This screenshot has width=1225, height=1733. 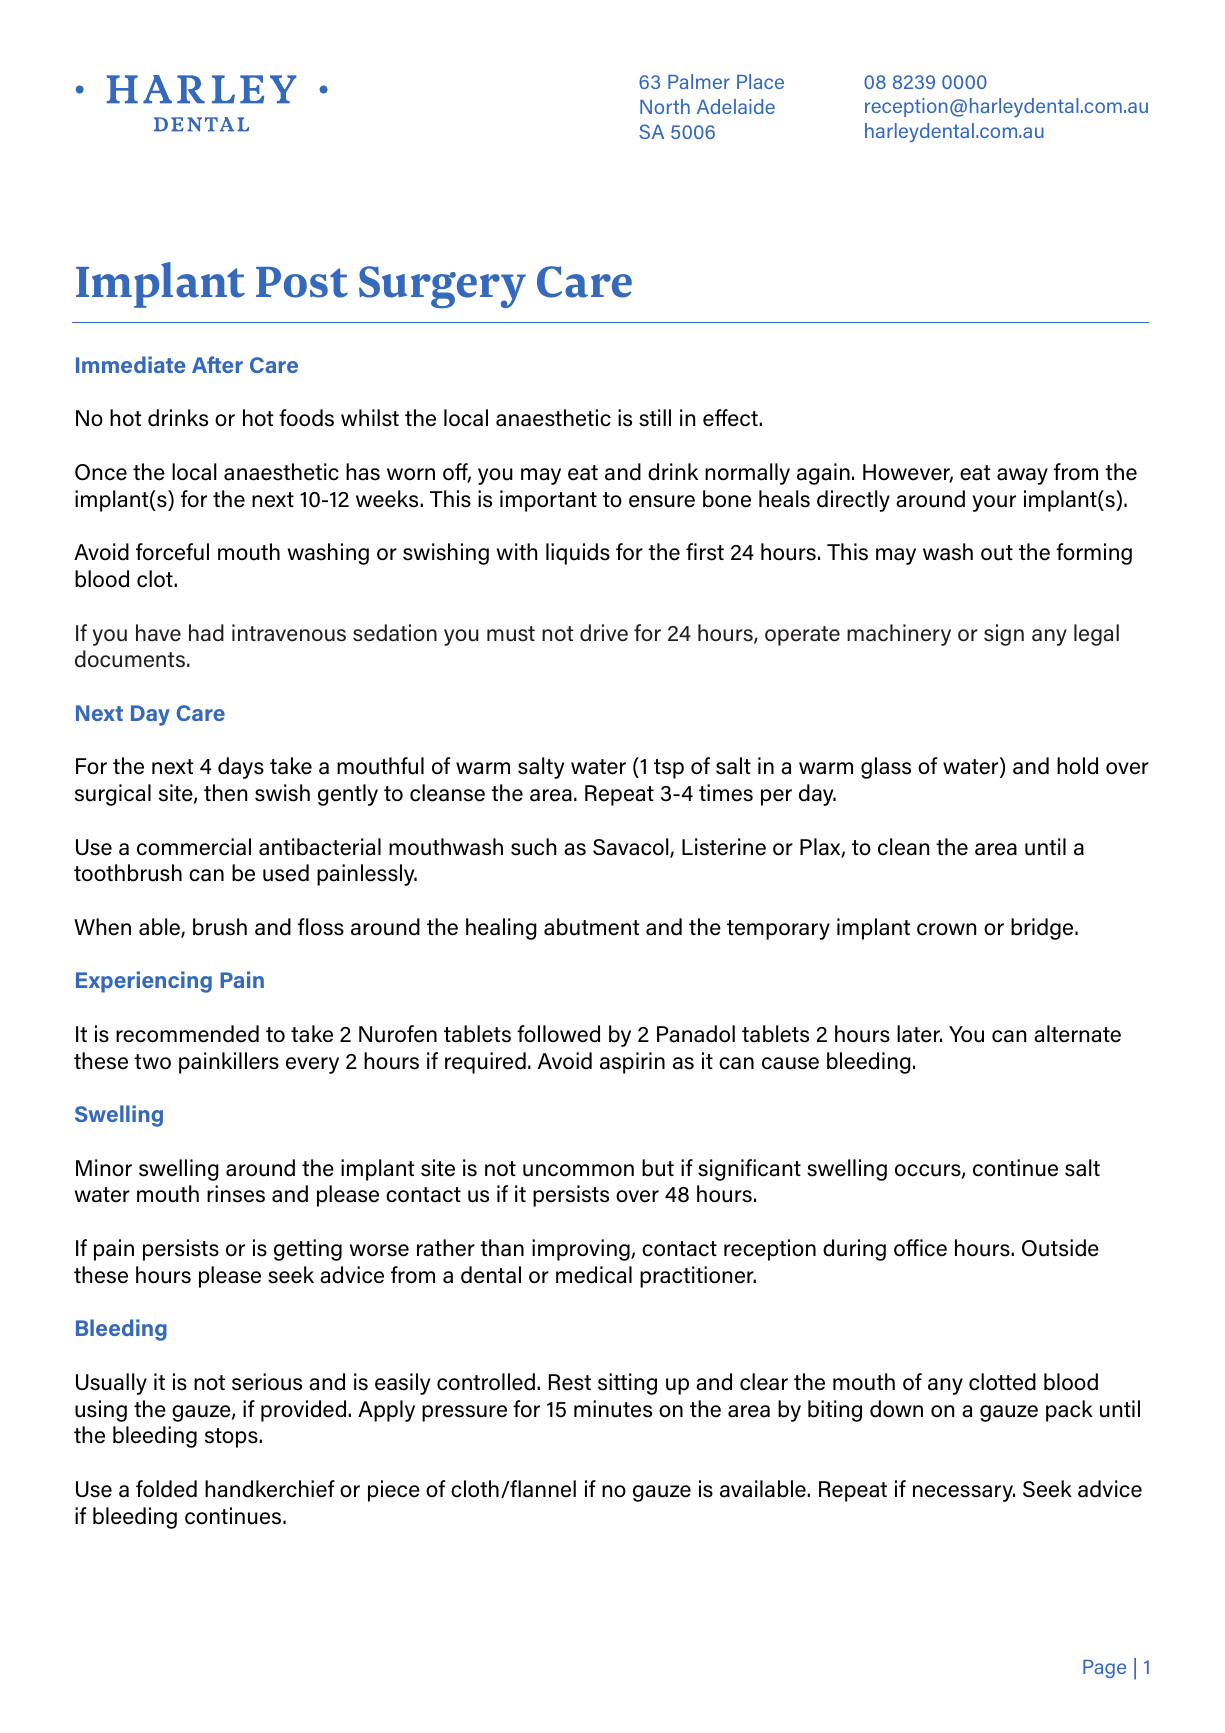 I want to click on medical, so click(x=594, y=1275).
